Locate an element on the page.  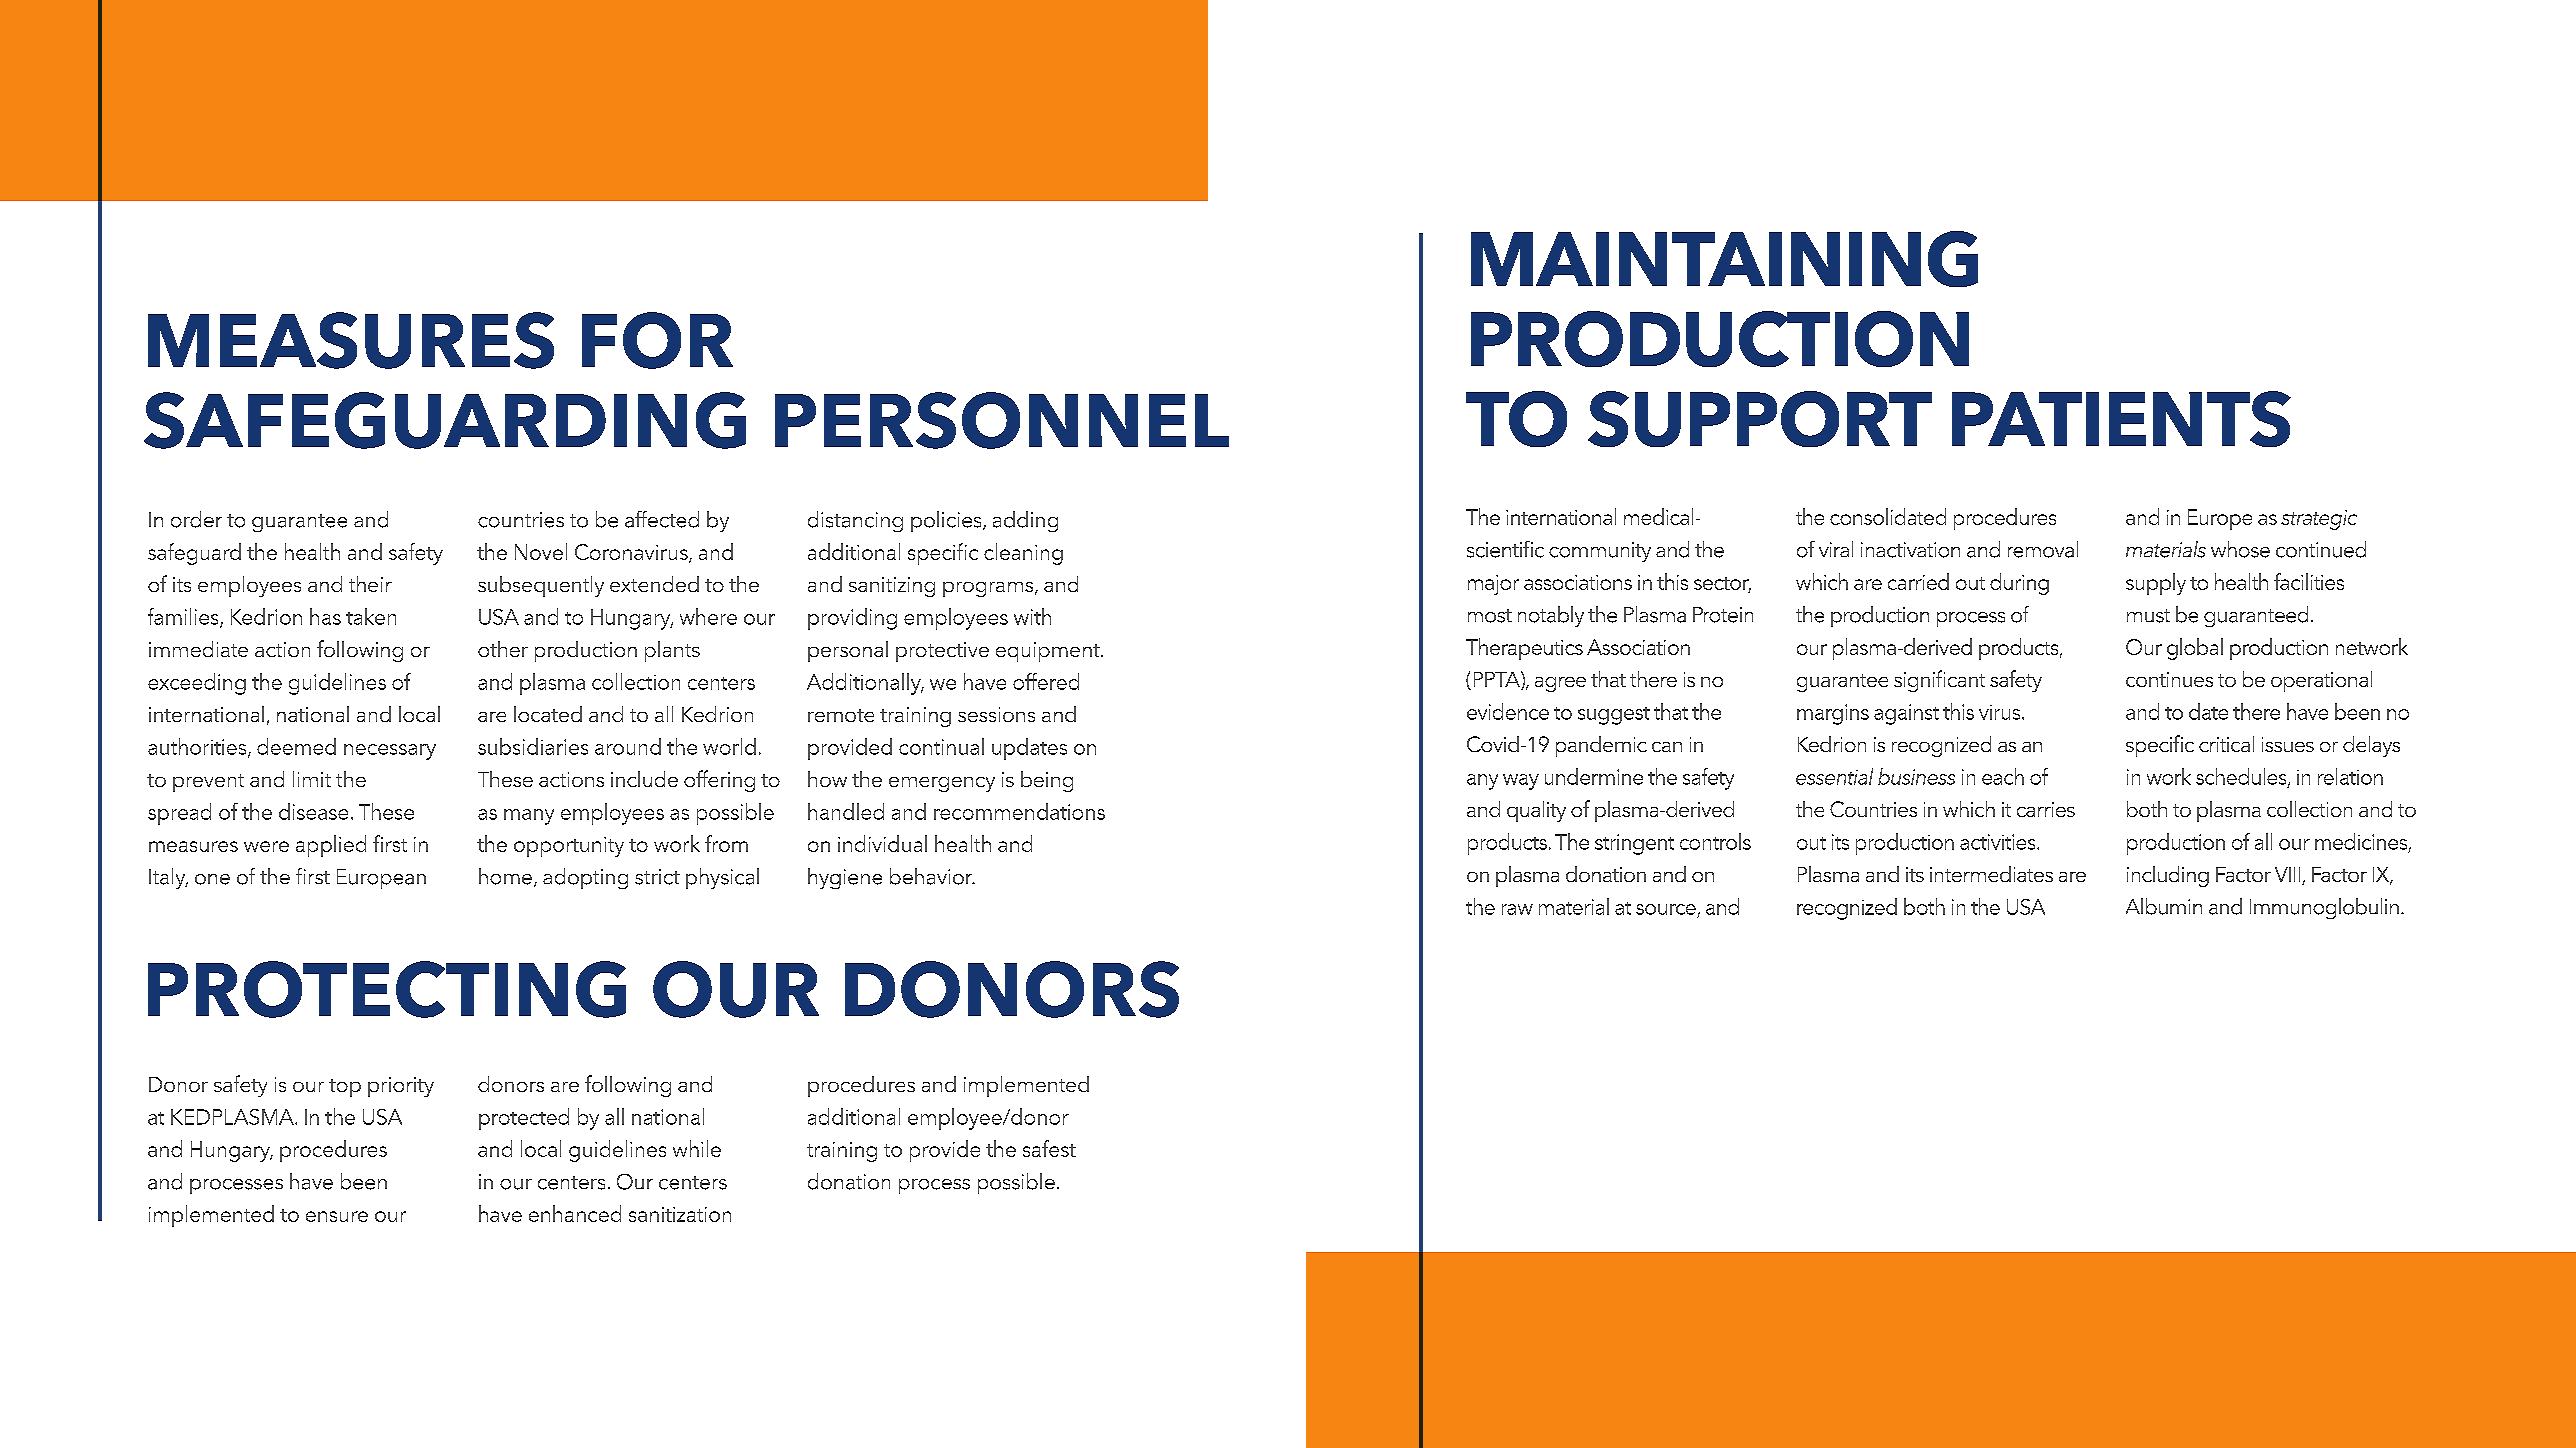
Albumin is located at coordinates (2164, 906).
